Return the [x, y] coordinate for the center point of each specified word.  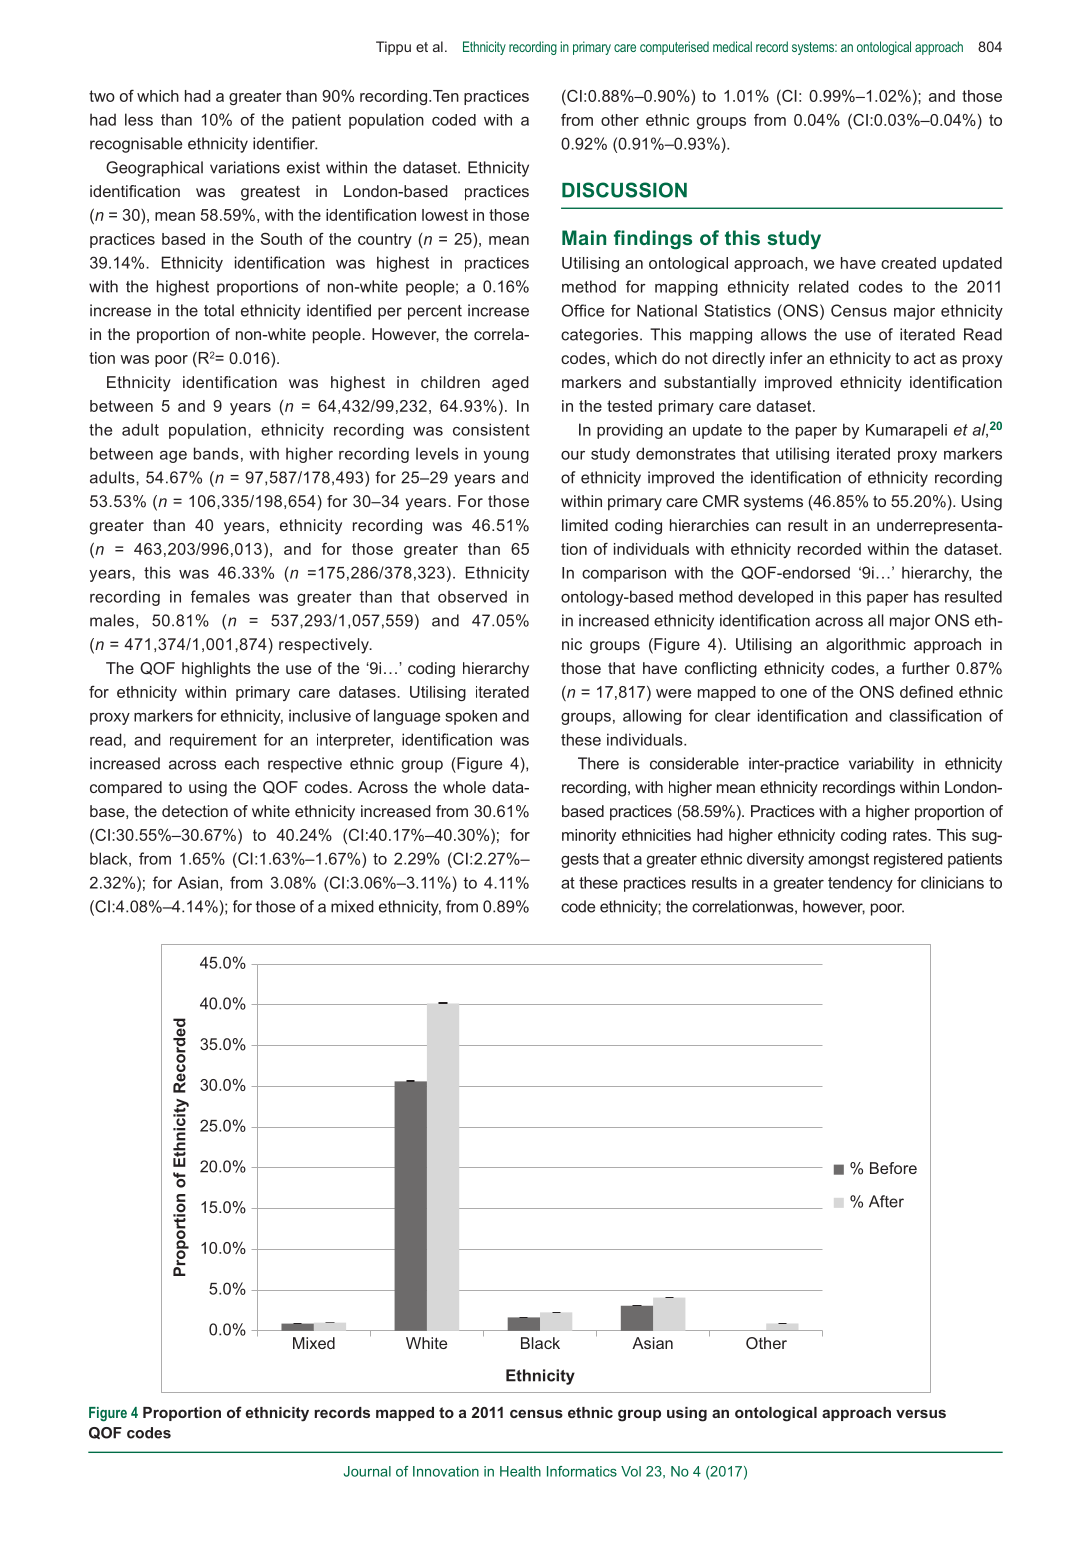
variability [881, 765]
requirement [213, 741]
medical [732, 46]
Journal [367, 1471]
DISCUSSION [624, 190]
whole [464, 787]
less [139, 119]
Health [520, 1471]
